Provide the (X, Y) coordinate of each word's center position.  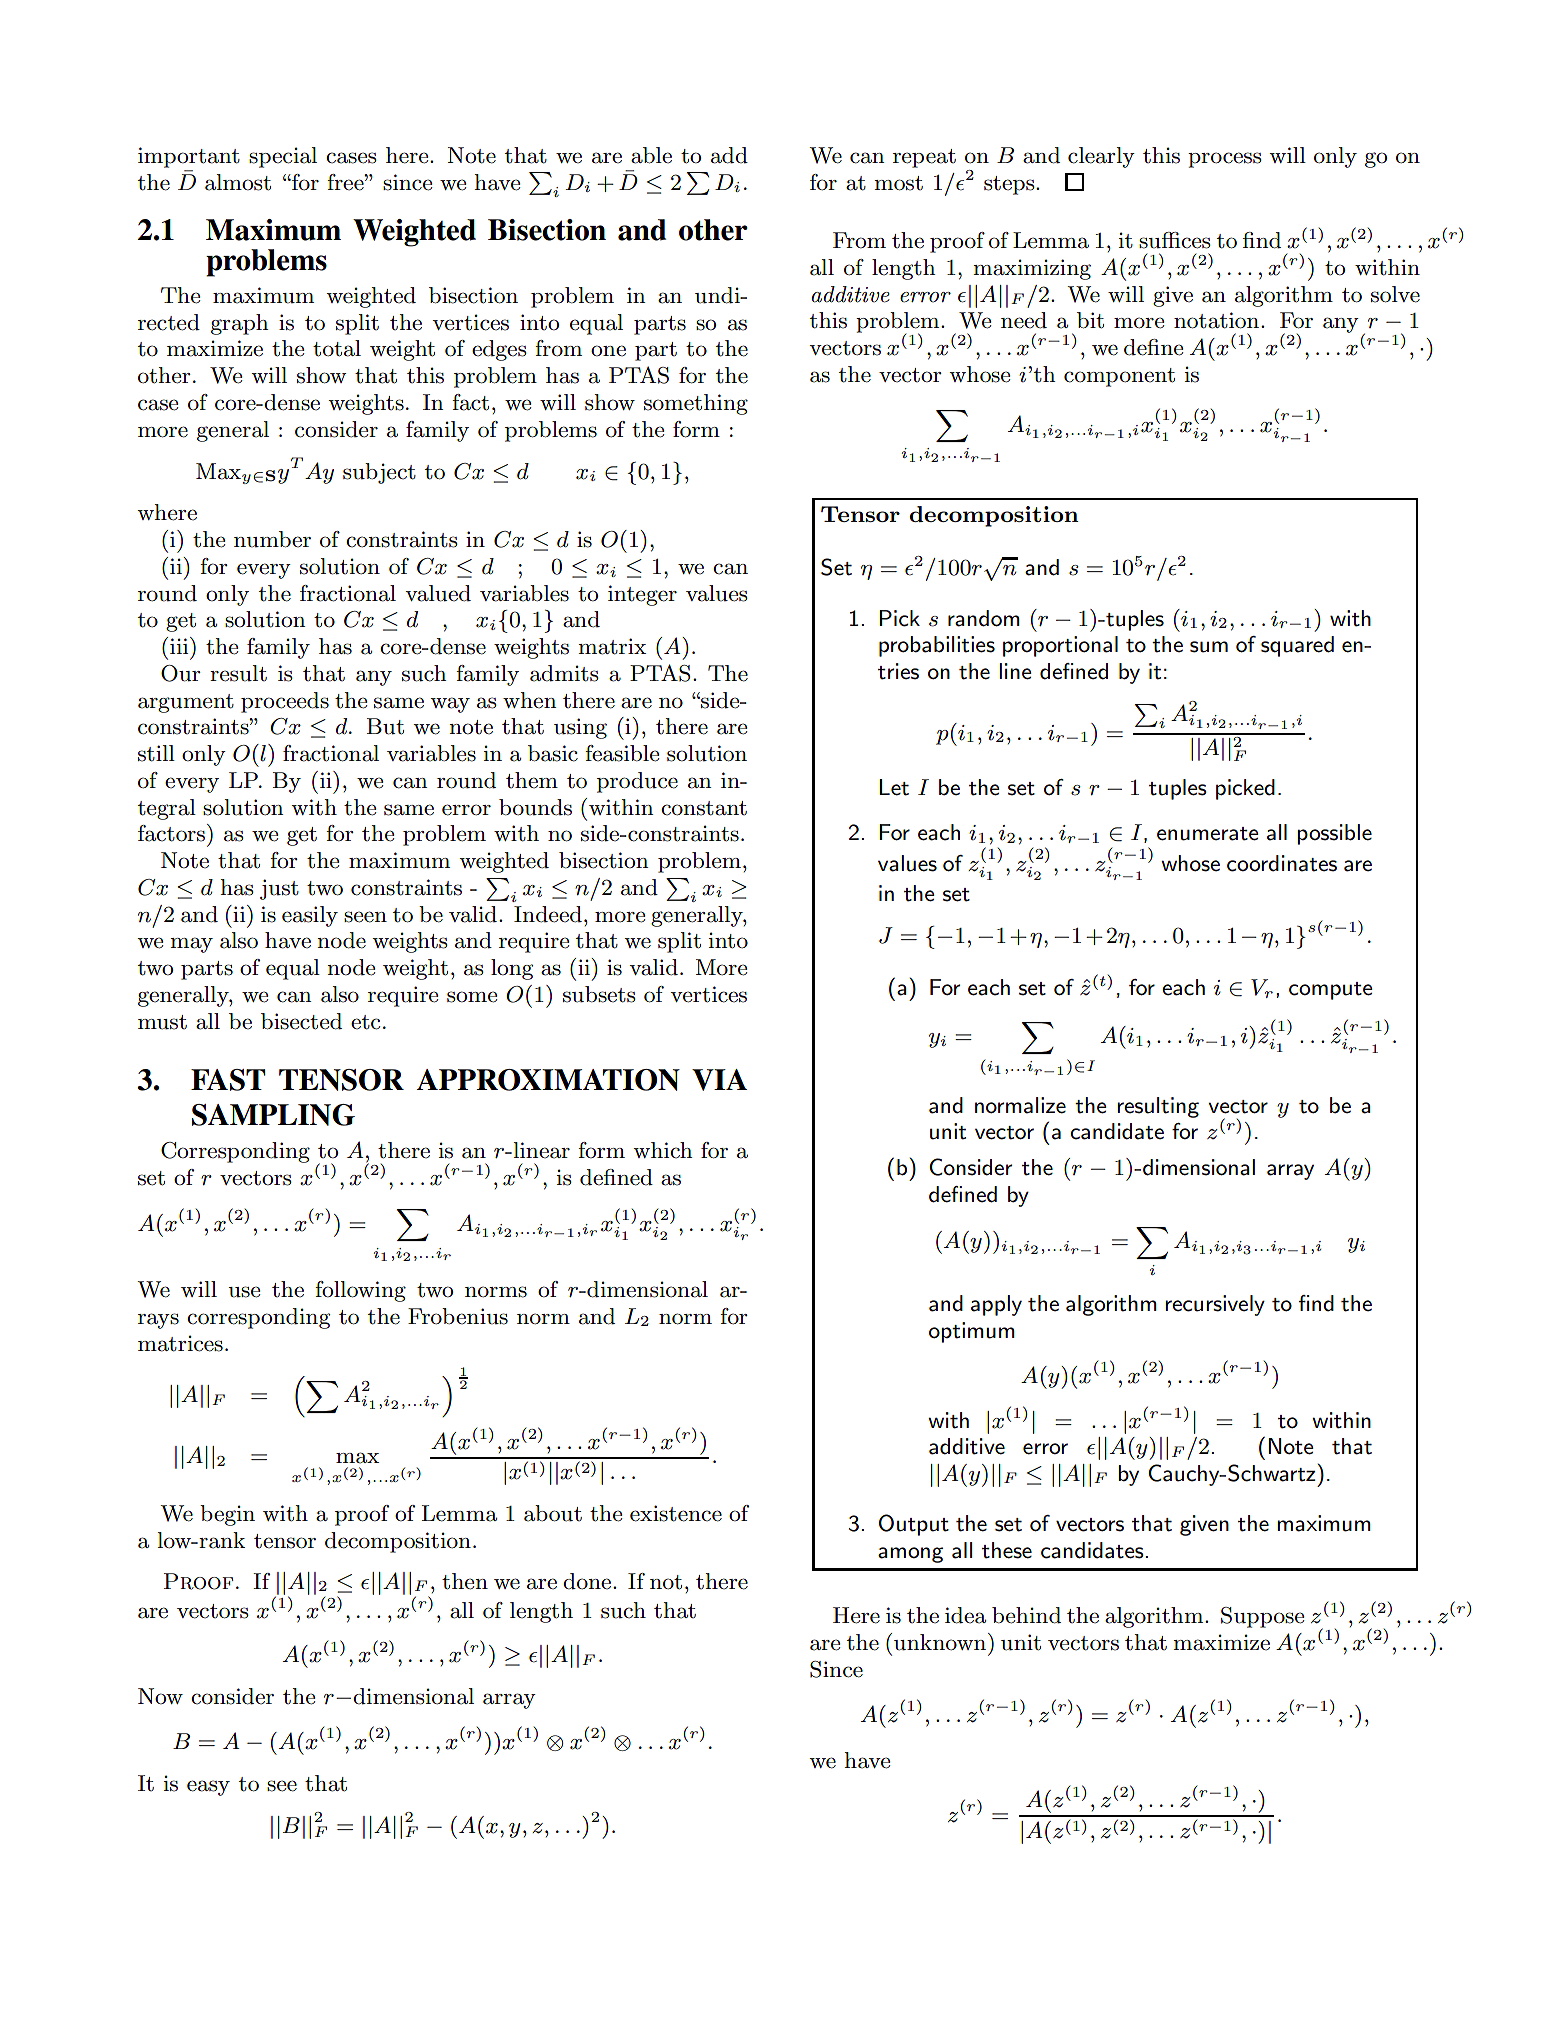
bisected (301, 1021)
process (1225, 160)
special (283, 157)
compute (1331, 991)
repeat (924, 158)
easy (208, 1788)
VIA (719, 1080)
